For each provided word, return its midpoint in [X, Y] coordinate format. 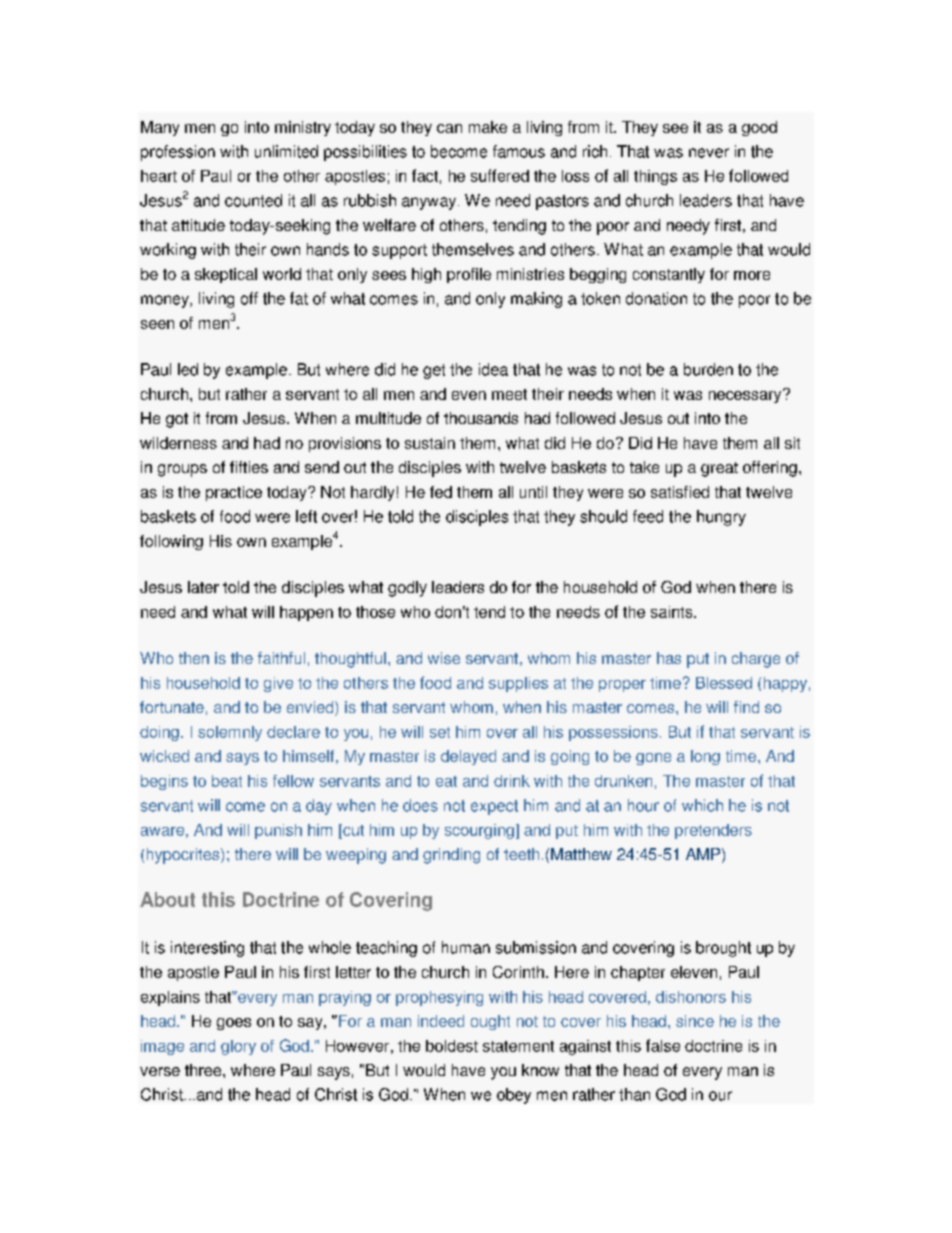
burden [708, 369]
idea [493, 369]
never [709, 153]
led [188, 369]
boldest [452, 1046]
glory [238, 1047]
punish [278, 831]
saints [673, 612]
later [203, 587]
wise [444, 658]
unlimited [286, 151]
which [702, 805]
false [663, 1045]
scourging [479, 831]
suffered [500, 175]
